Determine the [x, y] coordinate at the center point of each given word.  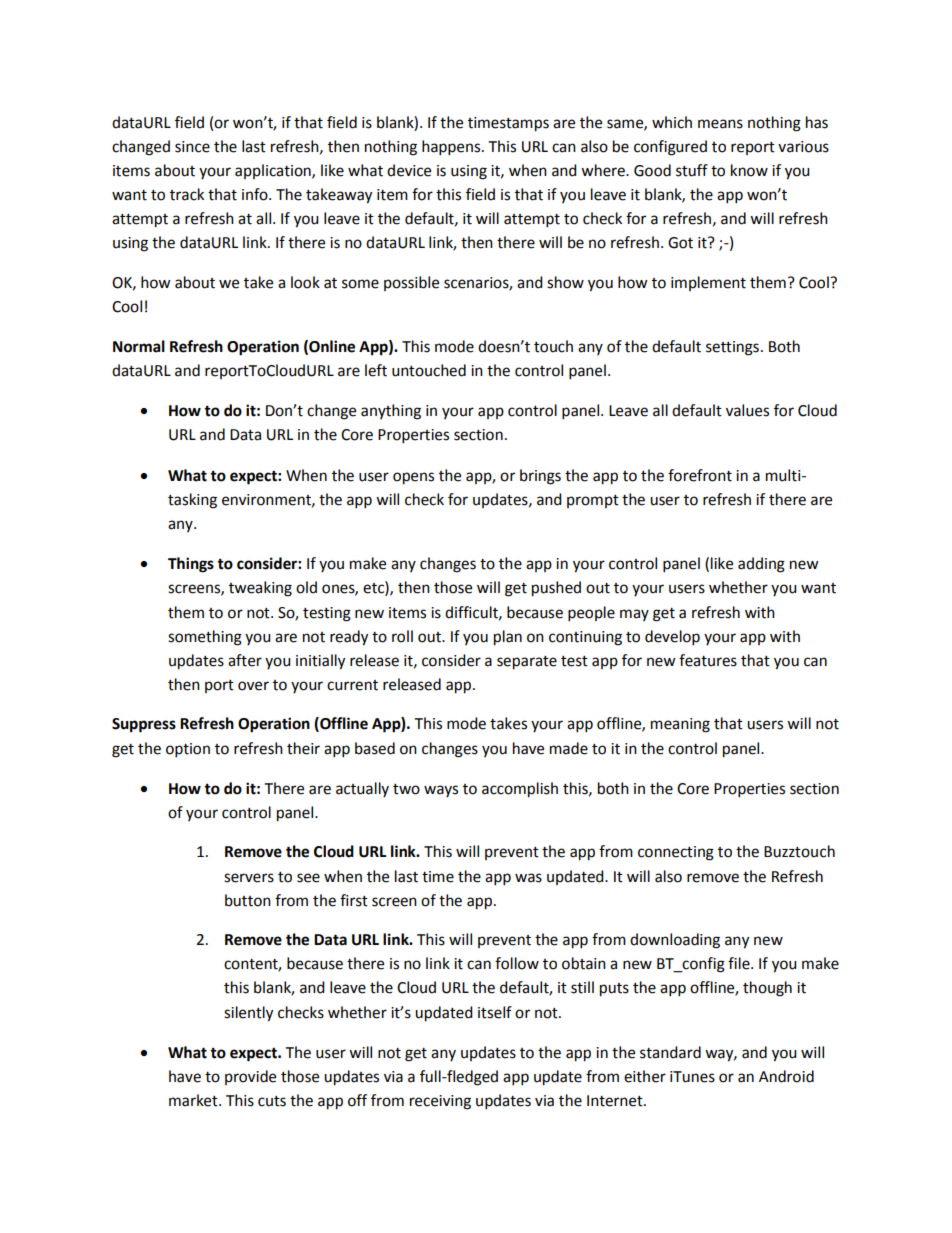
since [192, 147]
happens [452, 148]
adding [761, 565]
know [749, 170]
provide [250, 1077]
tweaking [260, 589]
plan [508, 638]
